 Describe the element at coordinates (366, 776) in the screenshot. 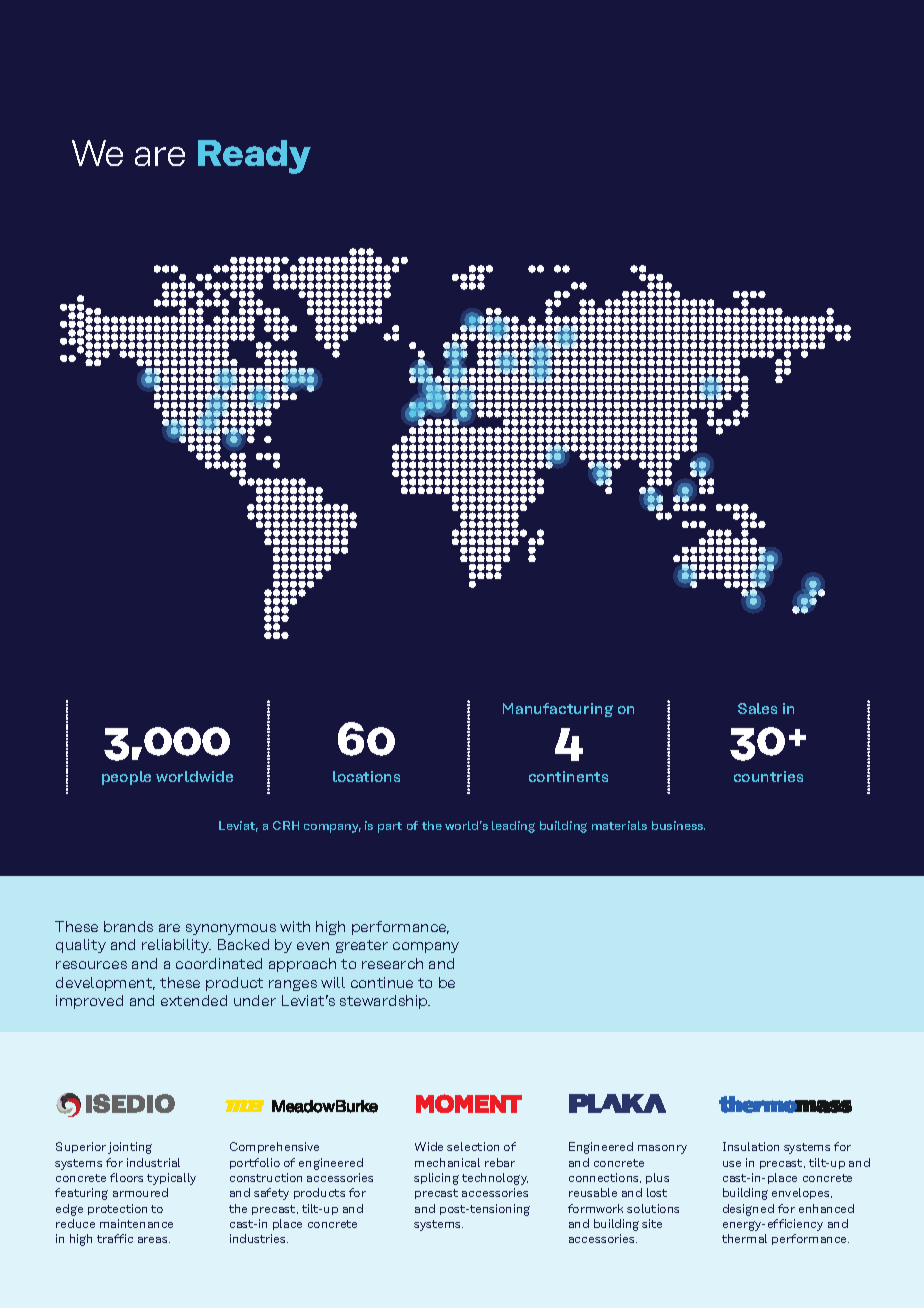

I see `locations` at that location.
